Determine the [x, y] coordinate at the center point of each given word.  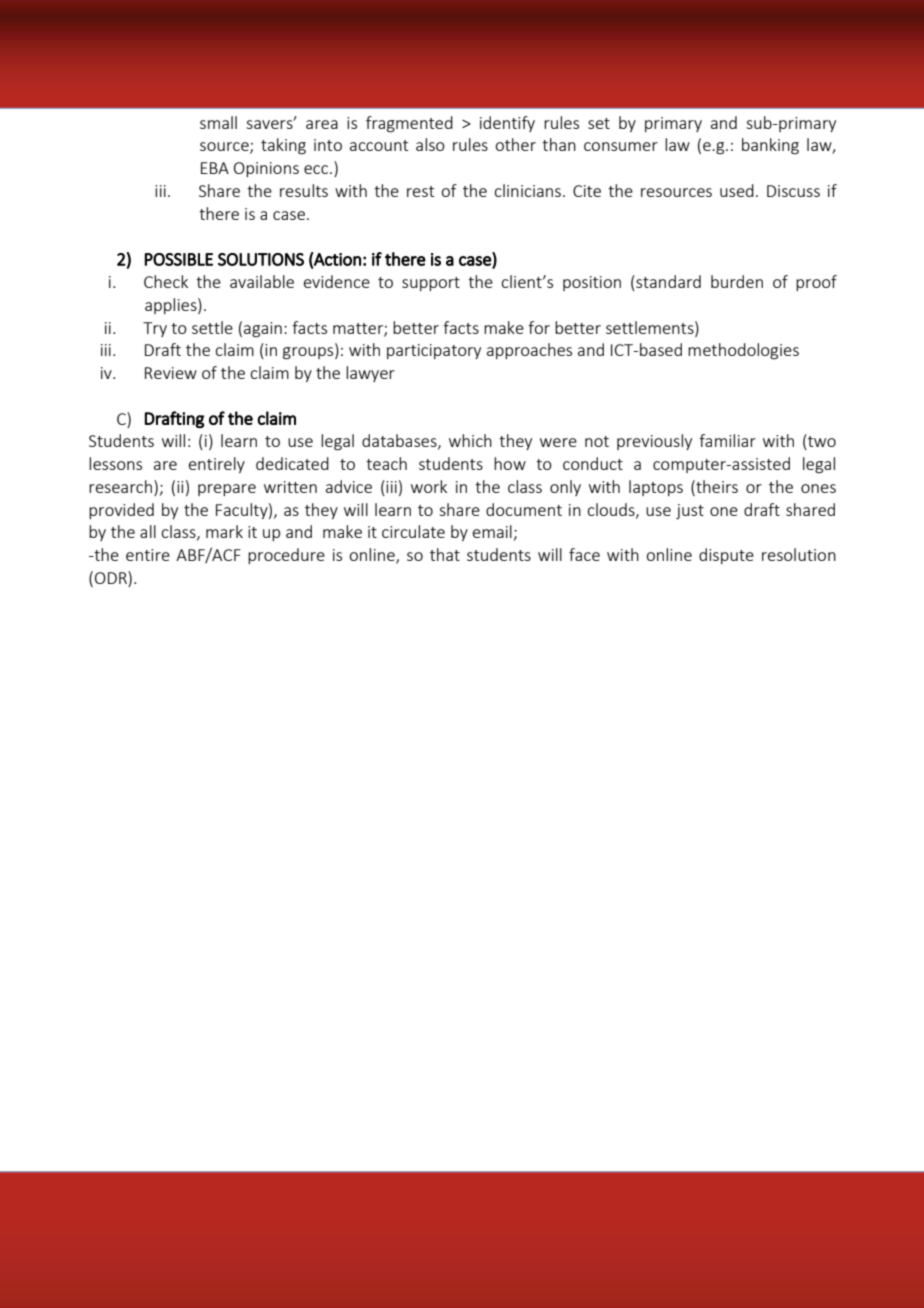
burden [737, 281]
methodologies [743, 351]
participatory [434, 351]
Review [171, 373]
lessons [115, 463]
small [218, 122]
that [445, 554]
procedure [286, 556]
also [430, 144]
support [431, 284]
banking [770, 146]
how [510, 463]
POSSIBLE [179, 259]
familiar [727, 440]
